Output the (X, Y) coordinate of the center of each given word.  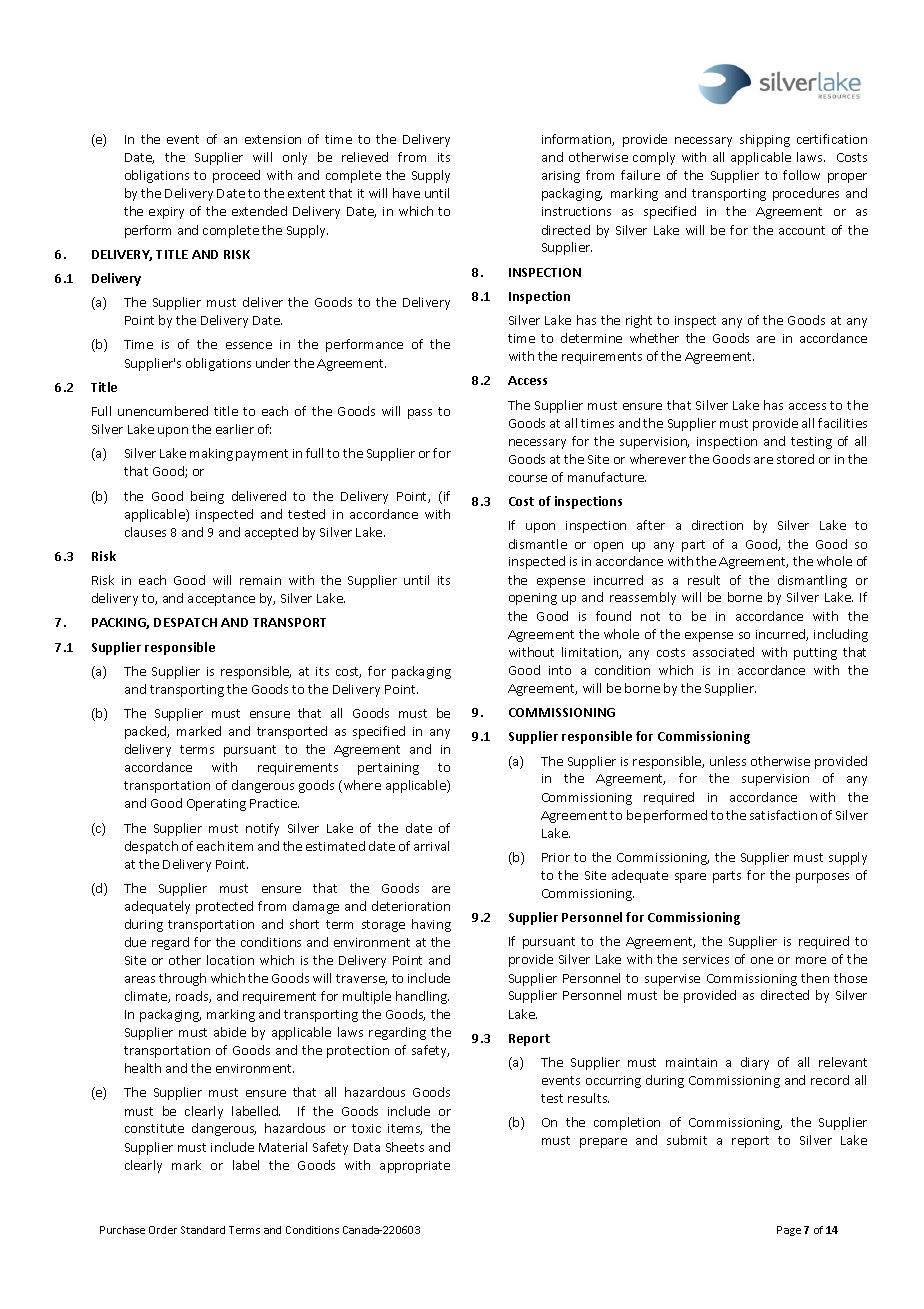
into (560, 670)
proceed (236, 176)
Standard (203, 1230)
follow (801, 175)
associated (723, 652)
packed (146, 732)
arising (561, 177)
